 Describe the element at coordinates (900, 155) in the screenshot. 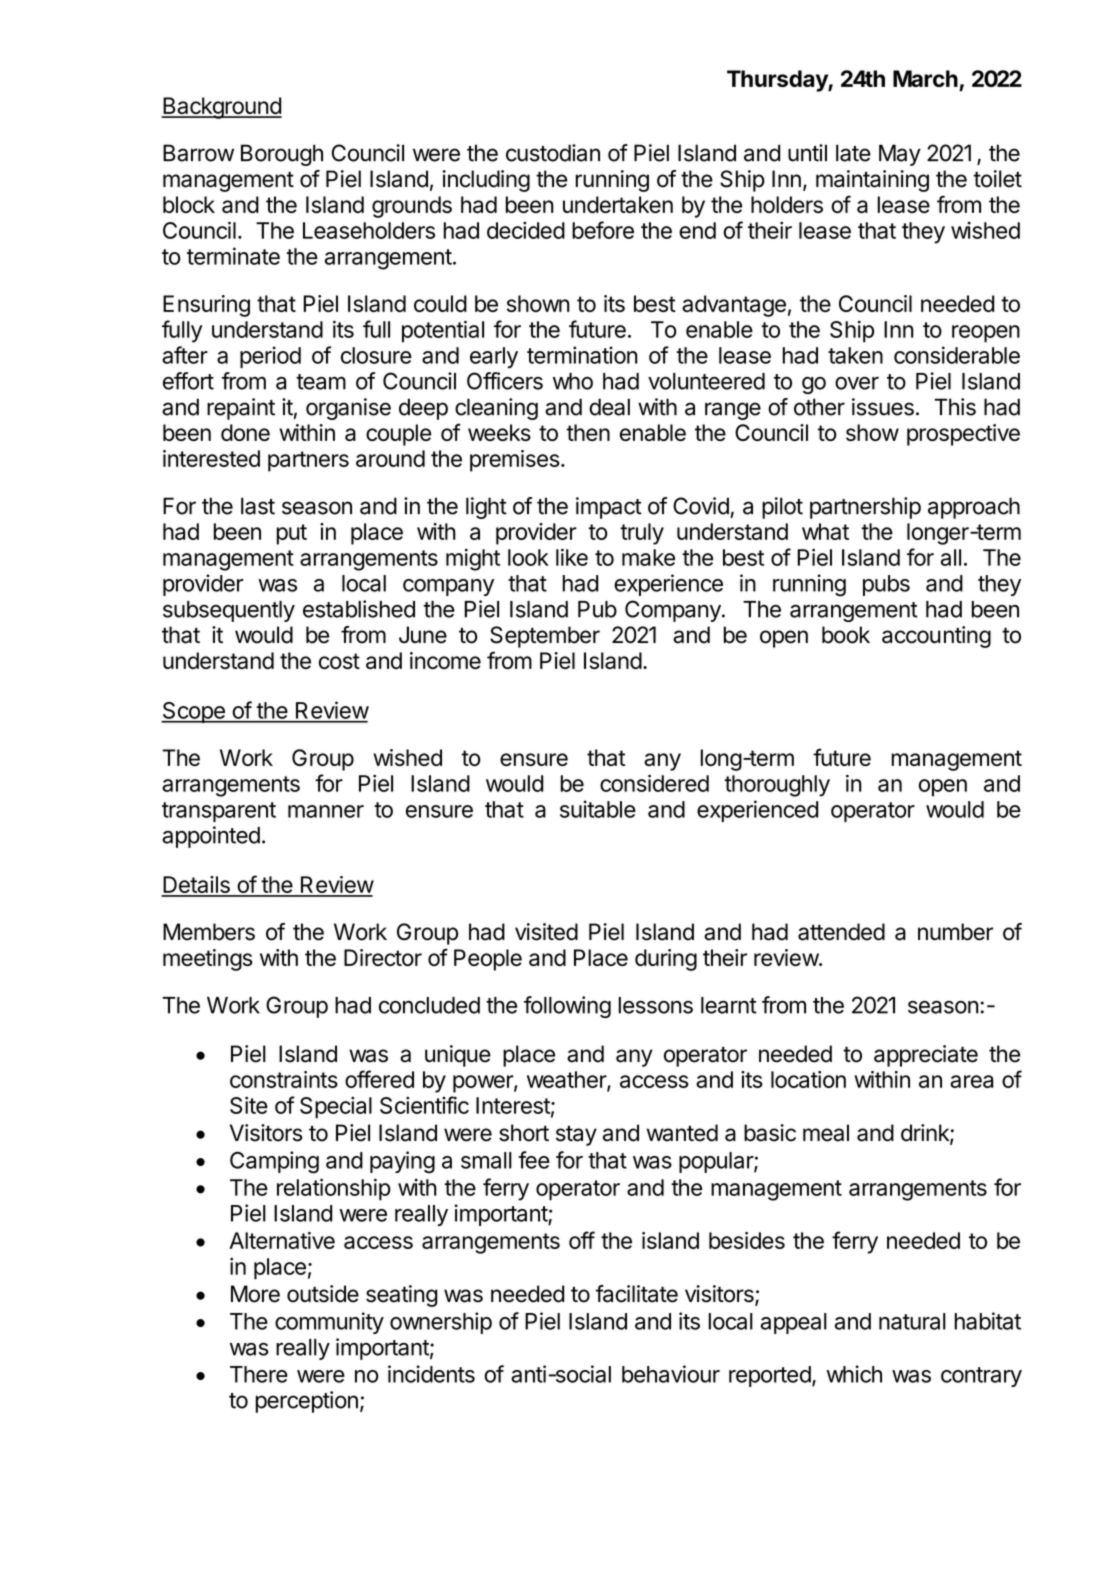

I see `May` at that location.
